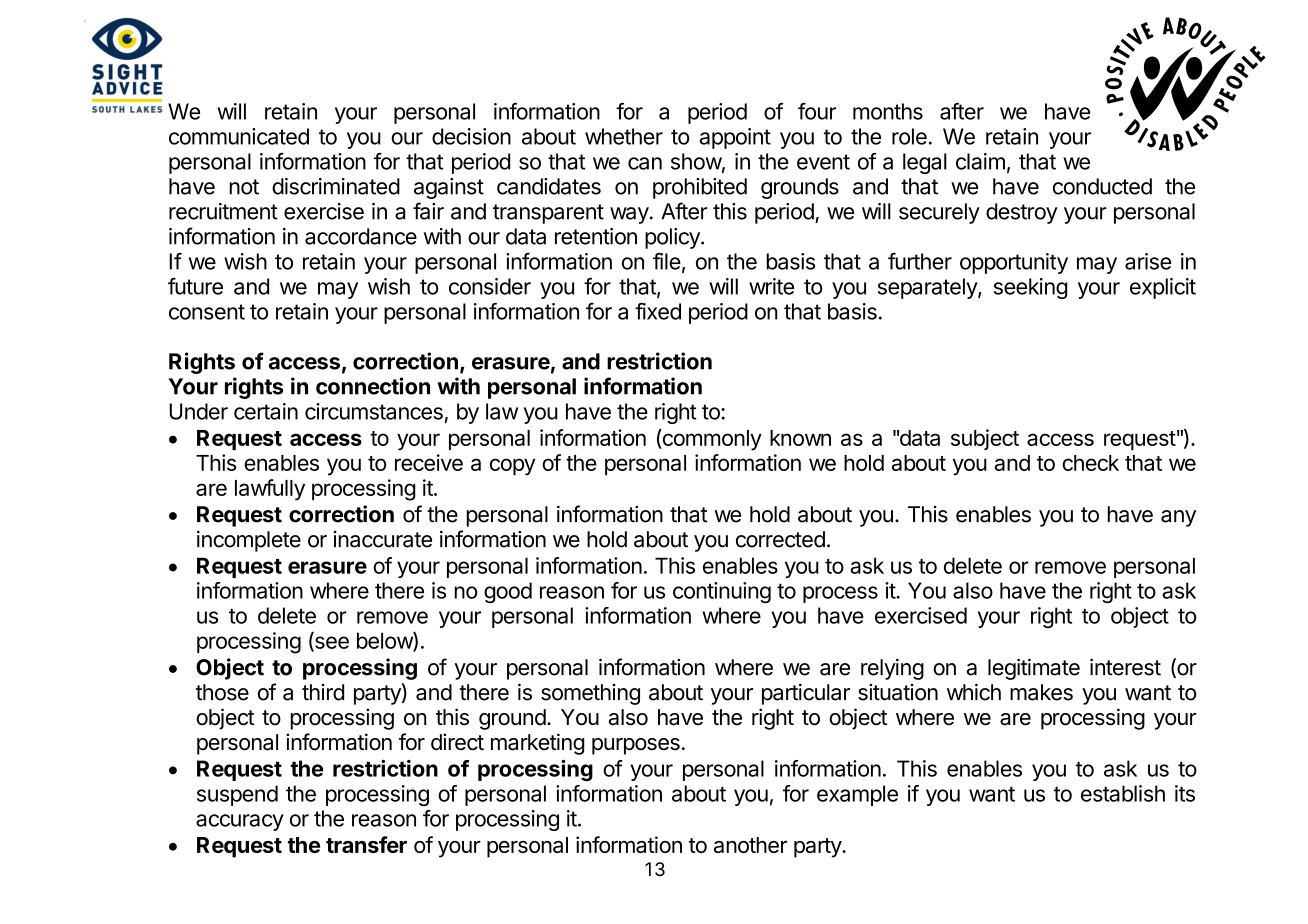 This screenshot has height=924, width=1308. Describe the element at coordinates (800, 438) in the screenshot. I see `known` at that location.
